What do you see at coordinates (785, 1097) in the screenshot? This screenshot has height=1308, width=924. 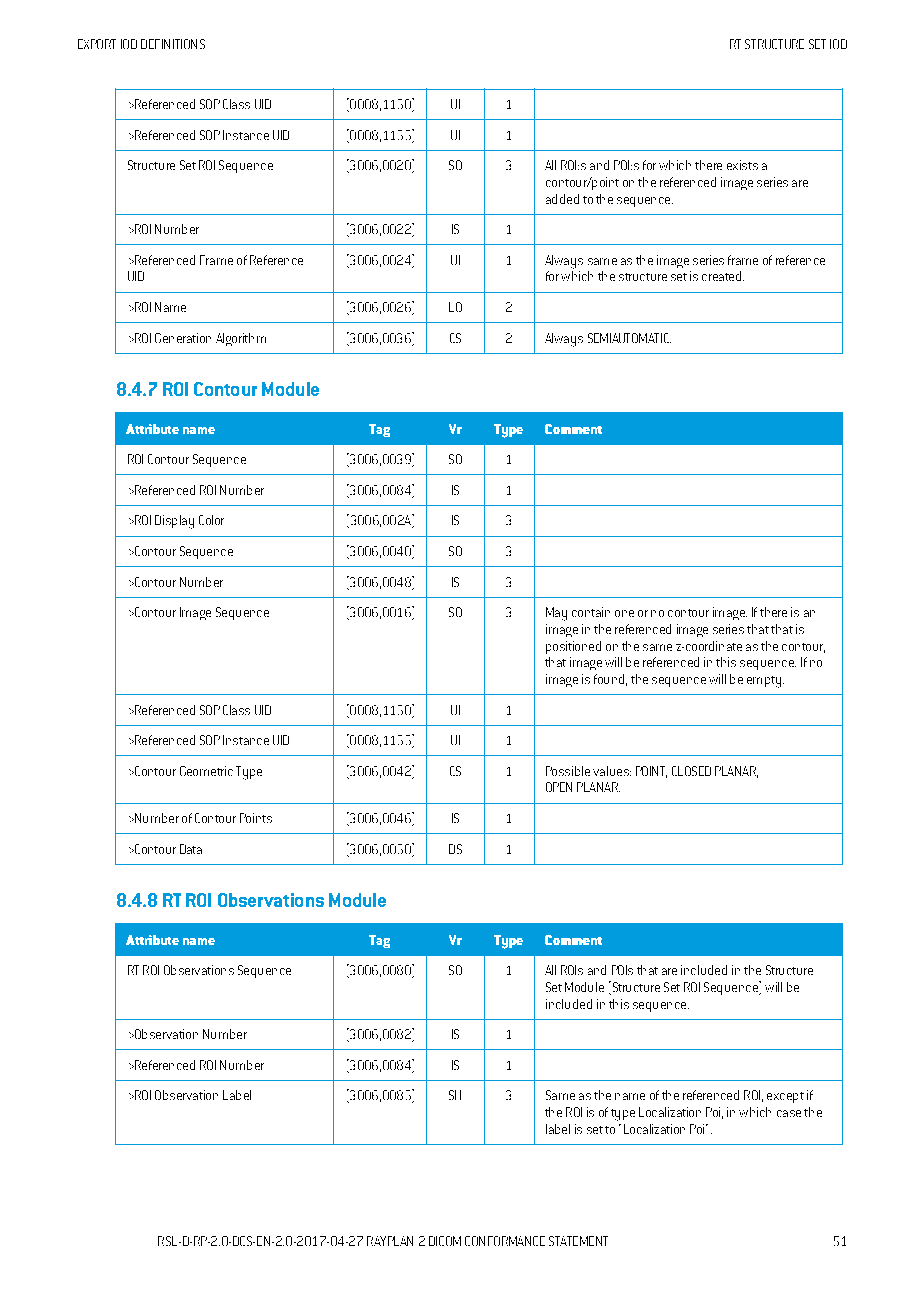 I see `except` at bounding box center [785, 1097].
